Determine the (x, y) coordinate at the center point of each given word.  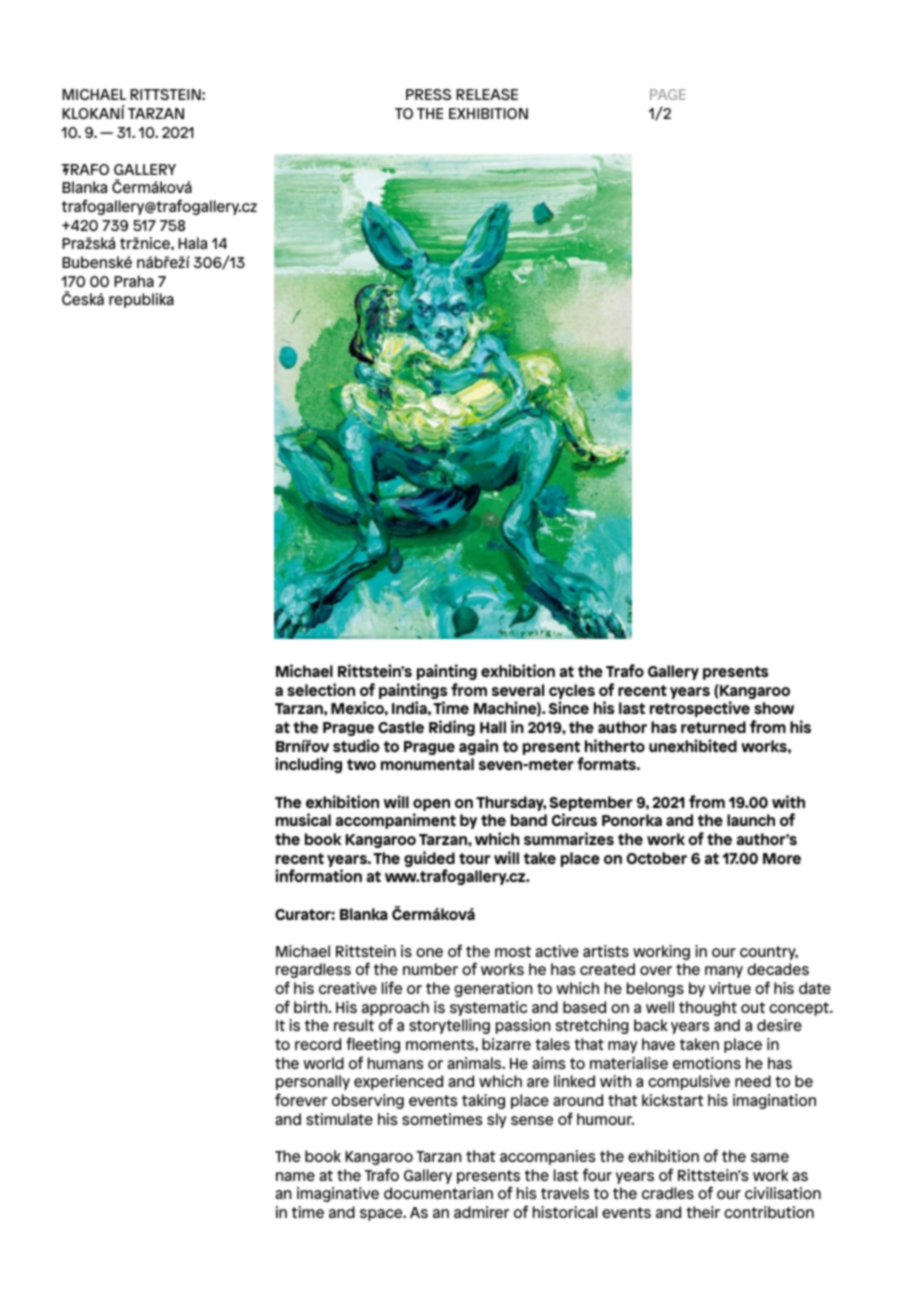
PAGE (668, 94)
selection (321, 689)
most (513, 951)
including (308, 765)
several (518, 690)
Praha (134, 281)
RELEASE (487, 94)
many (724, 972)
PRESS (428, 94)
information (318, 875)
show (774, 708)
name (295, 1176)
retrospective (700, 709)
